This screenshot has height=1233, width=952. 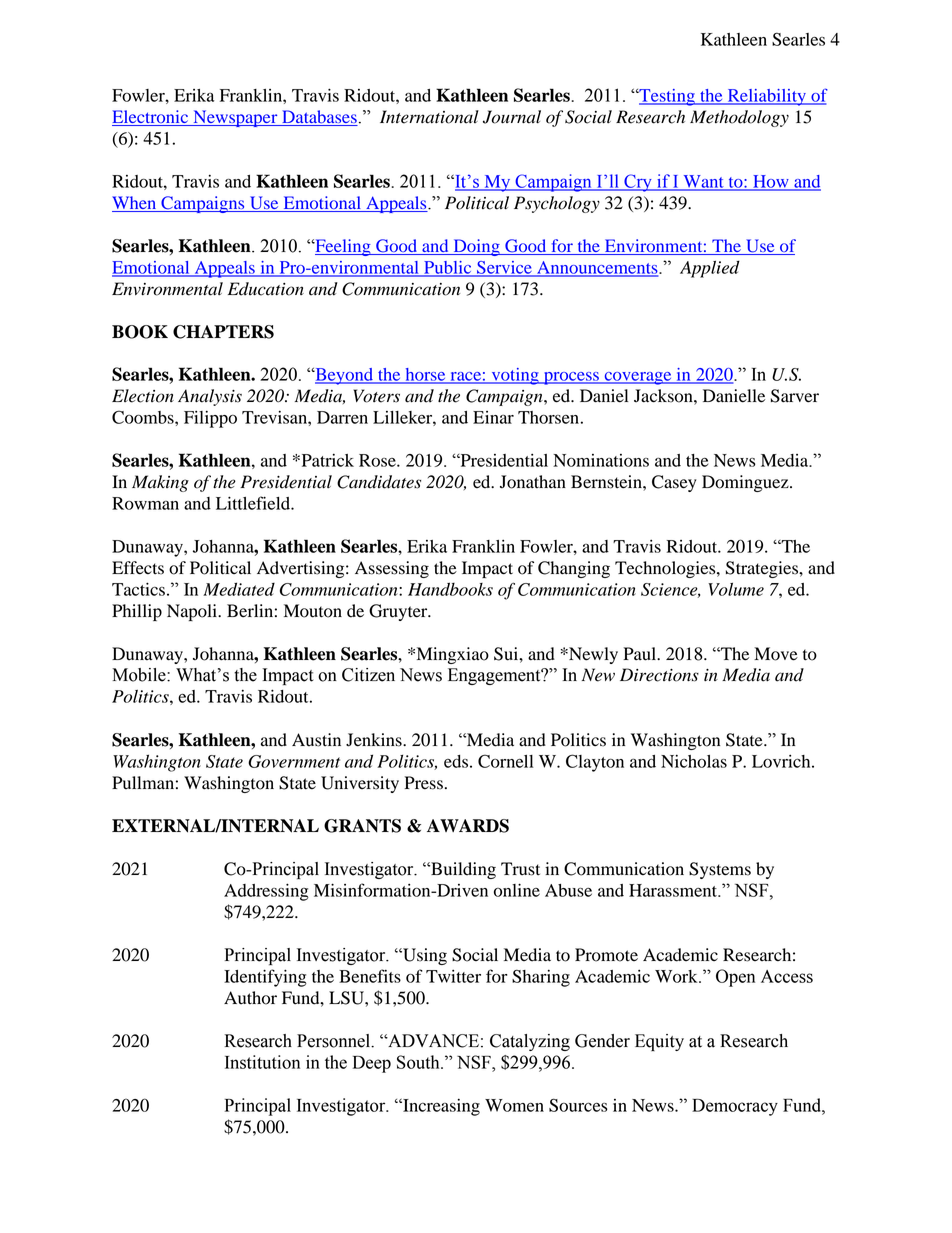 I want to click on Democracy, so click(x=735, y=1107).
